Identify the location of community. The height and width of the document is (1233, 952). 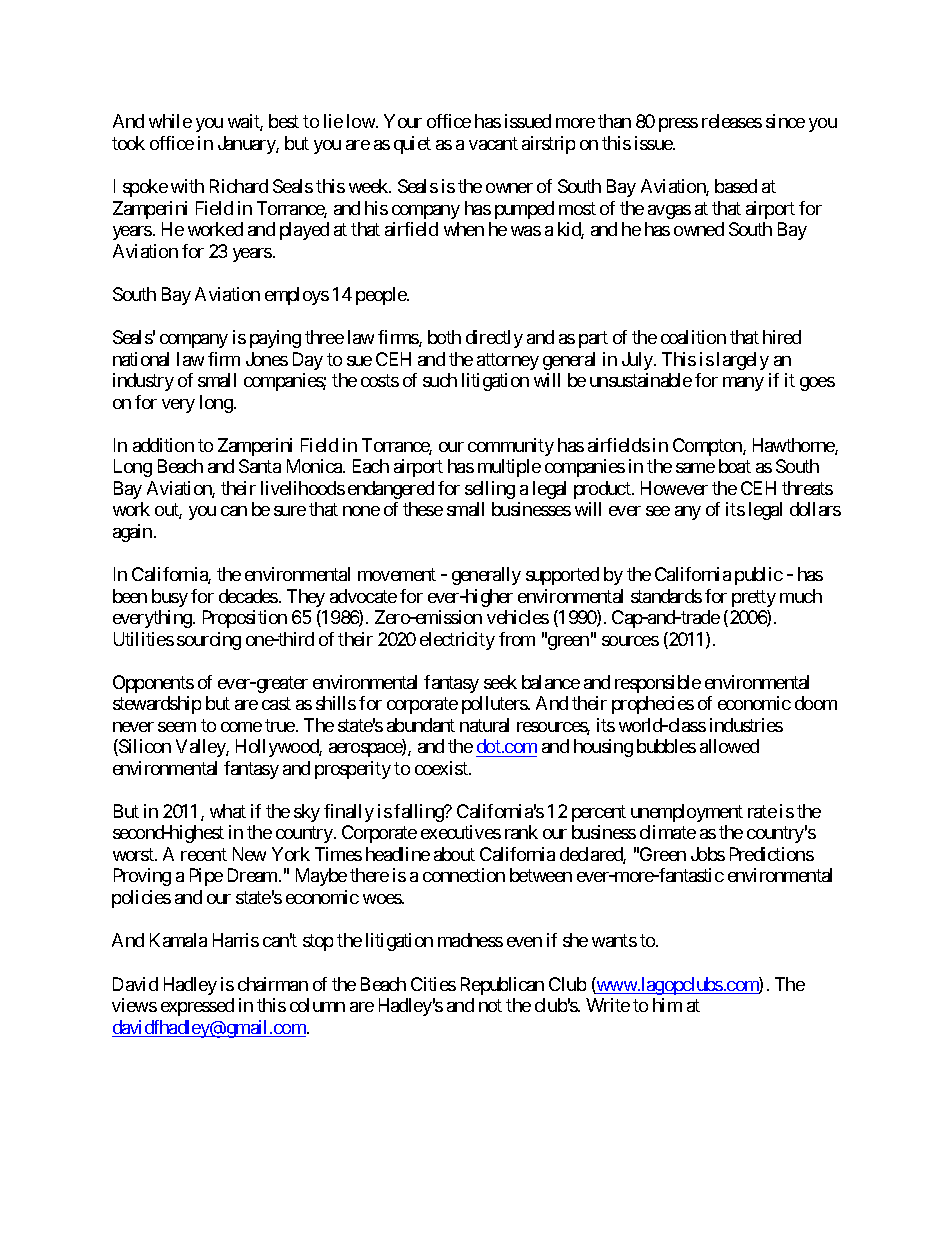
(511, 447).
